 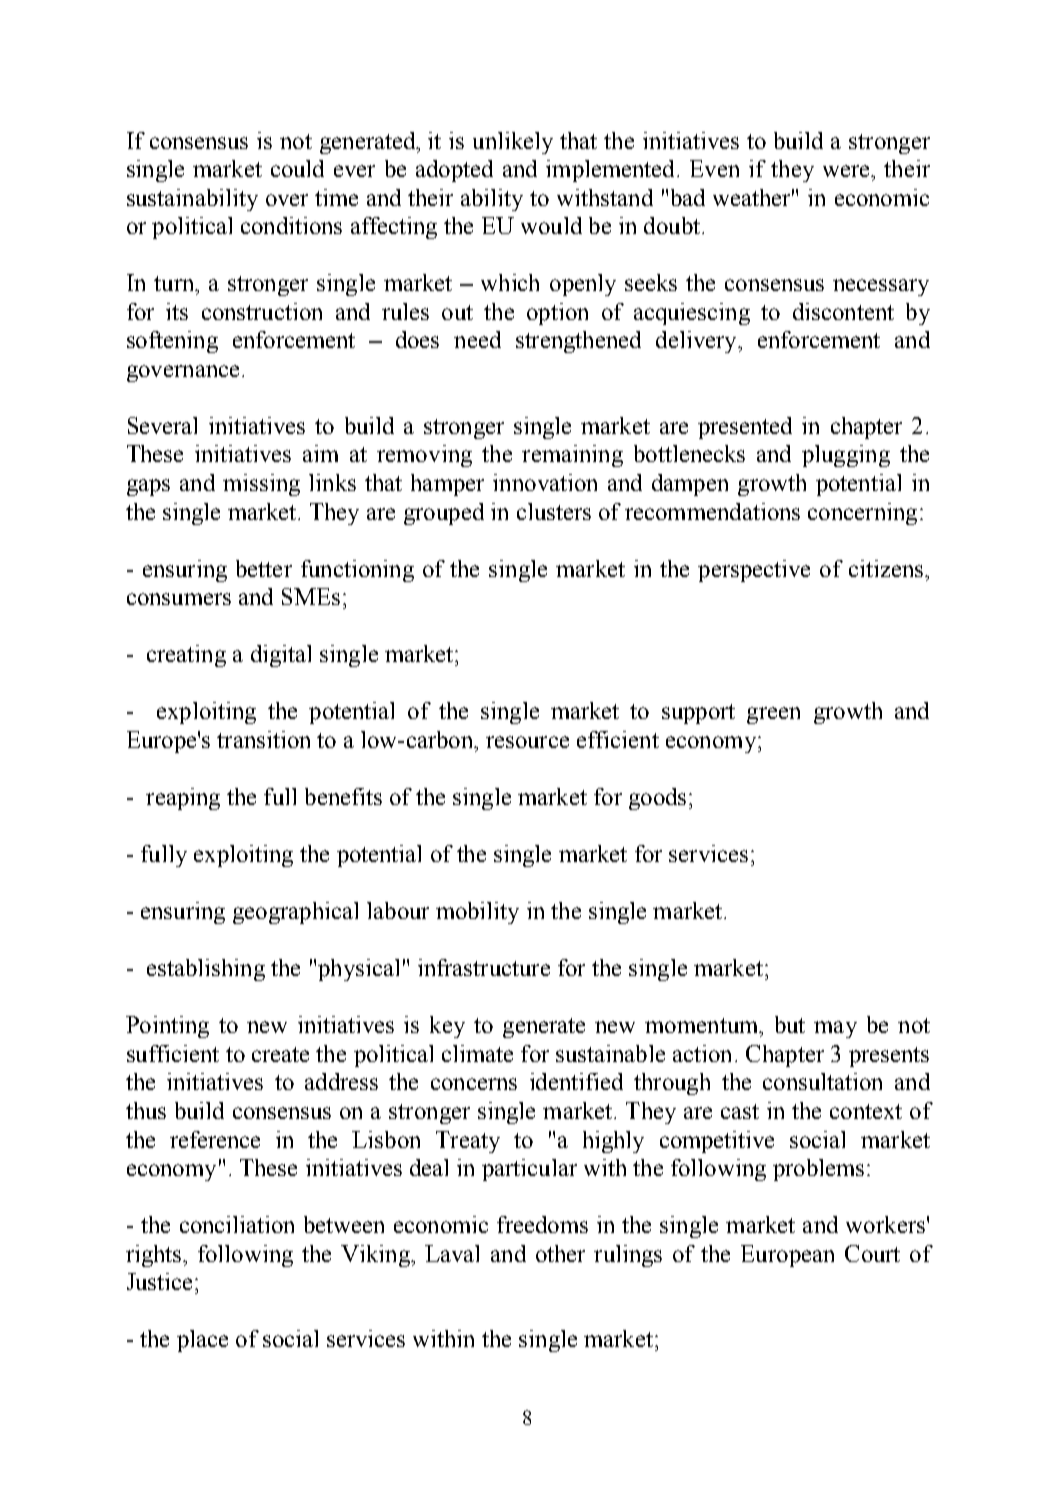 I want to click on clusters, so click(x=554, y=511).
